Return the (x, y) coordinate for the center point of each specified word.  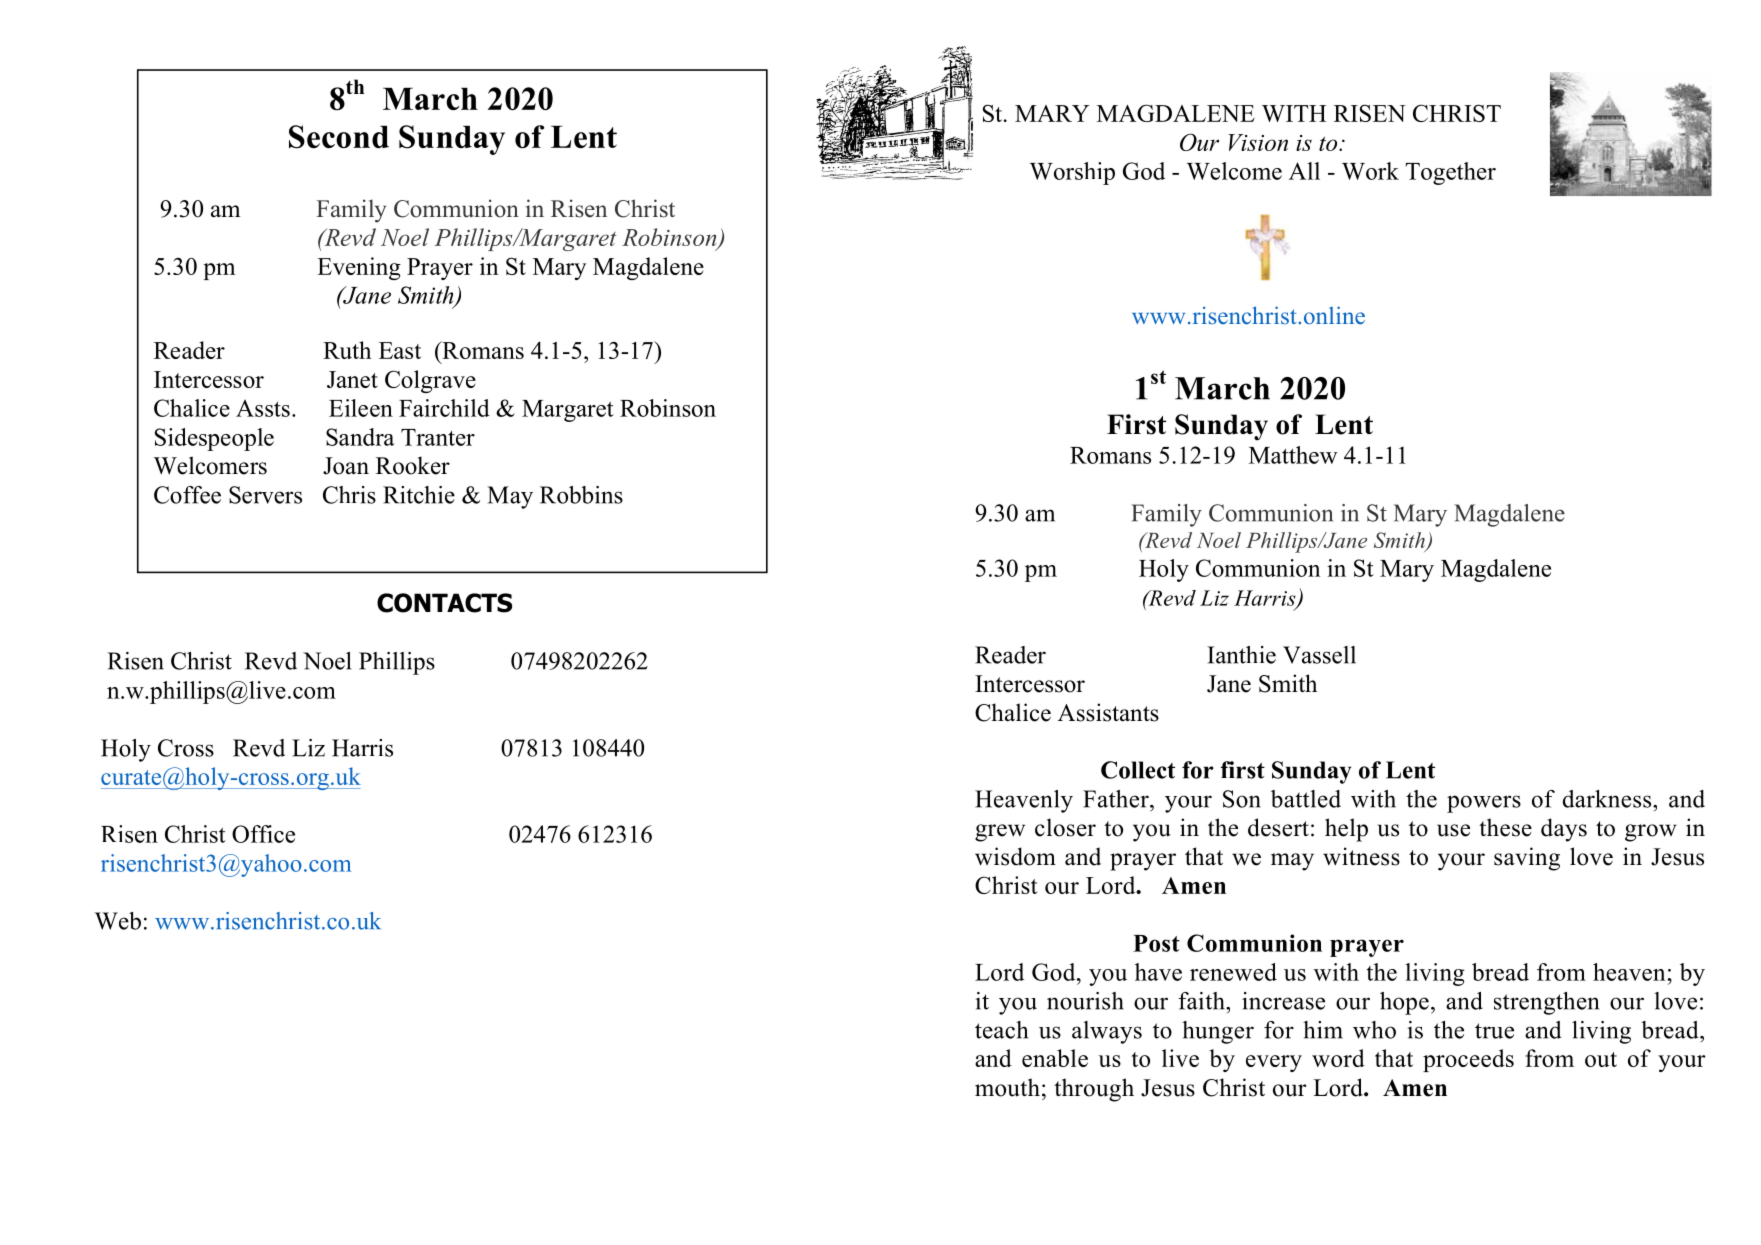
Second (339, 137)
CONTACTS (444, 603)
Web (118, 921)
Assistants (1108, 712)
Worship (1072, 173)
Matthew (1293, 455)
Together (1451, 173)
